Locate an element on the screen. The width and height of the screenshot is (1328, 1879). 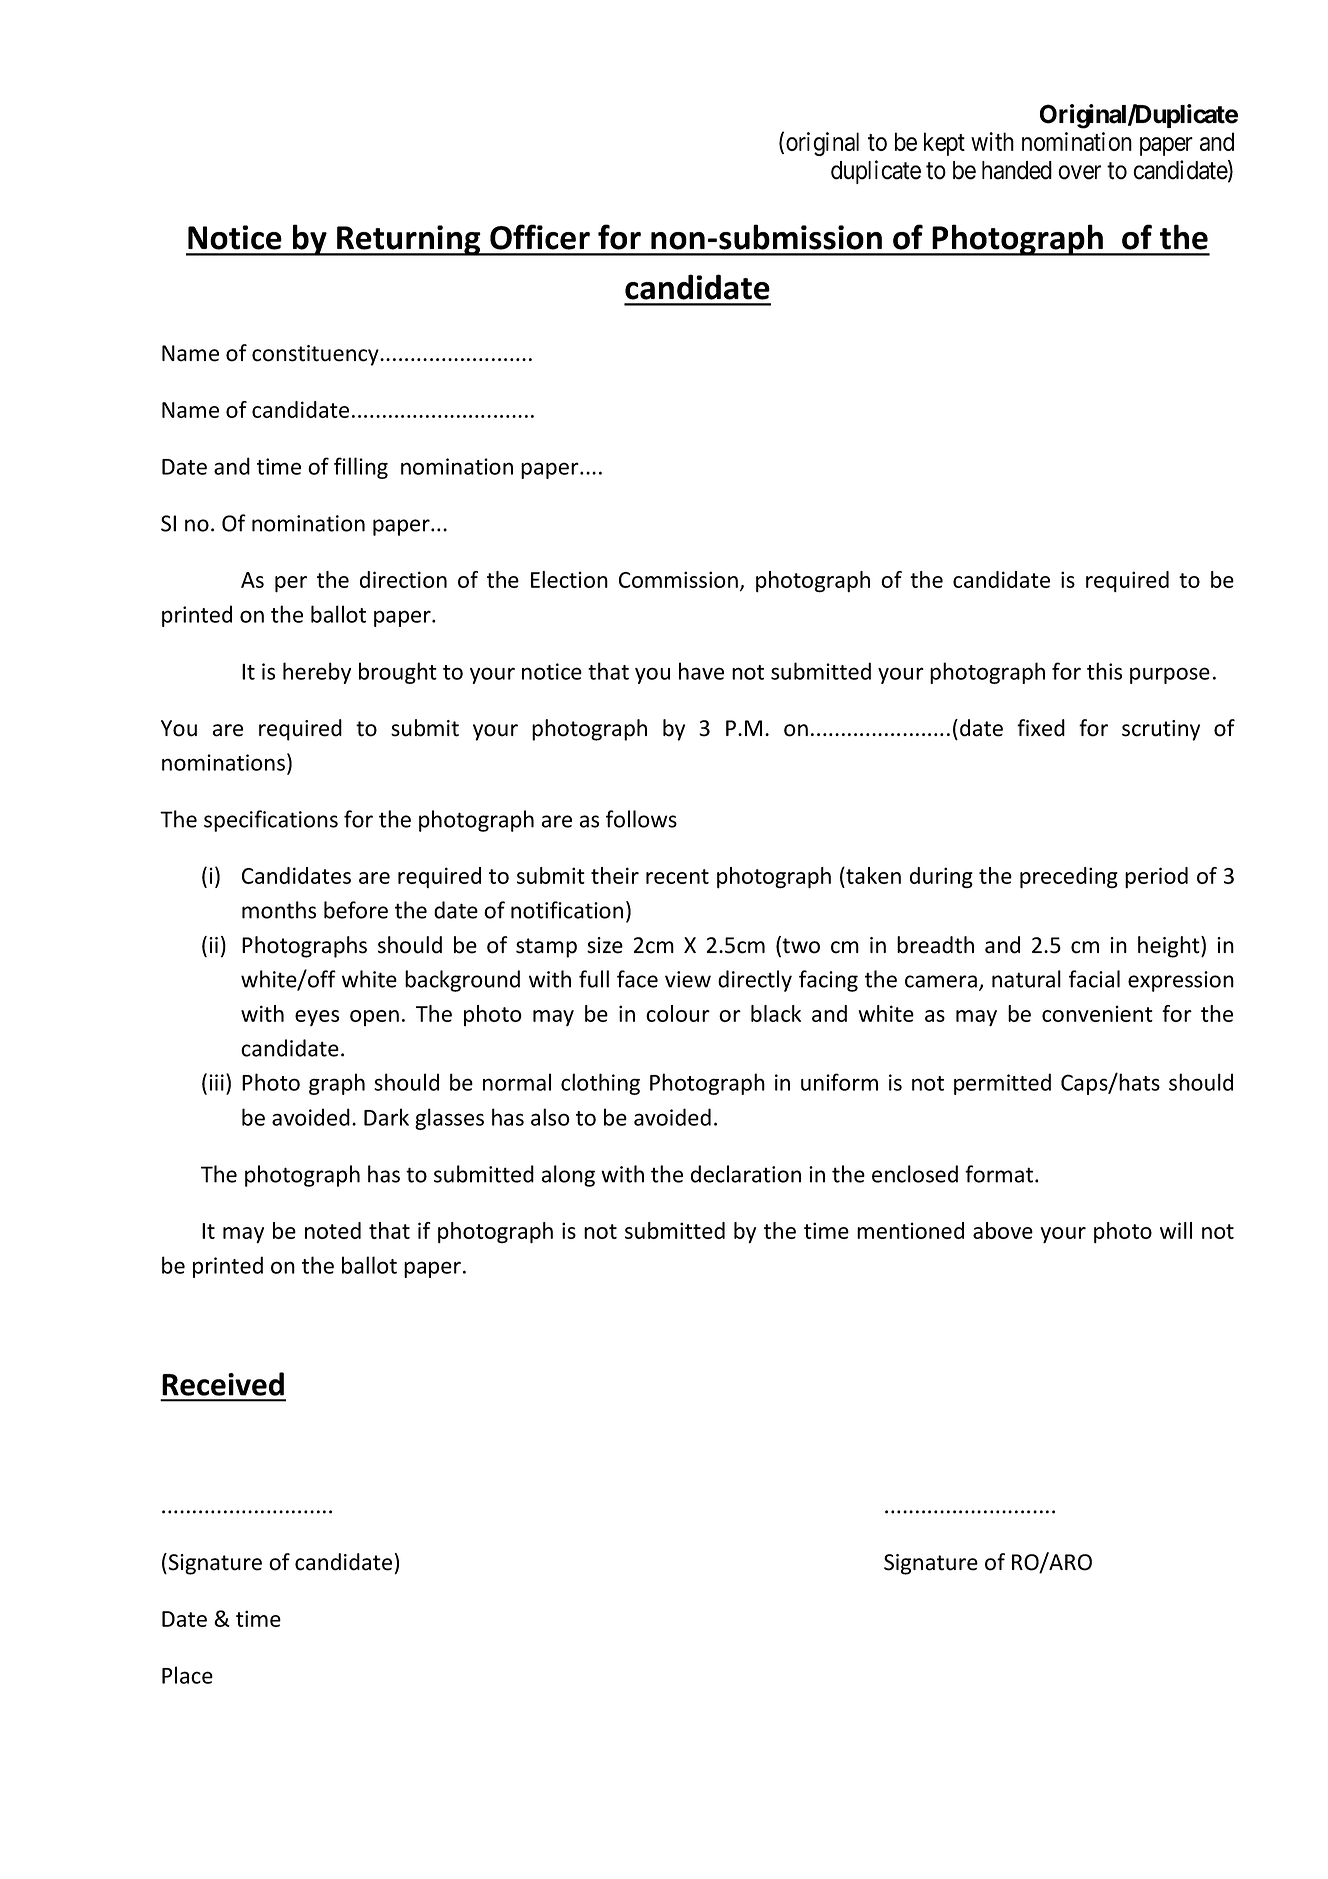
over is located at coordinates (1079, 172).
